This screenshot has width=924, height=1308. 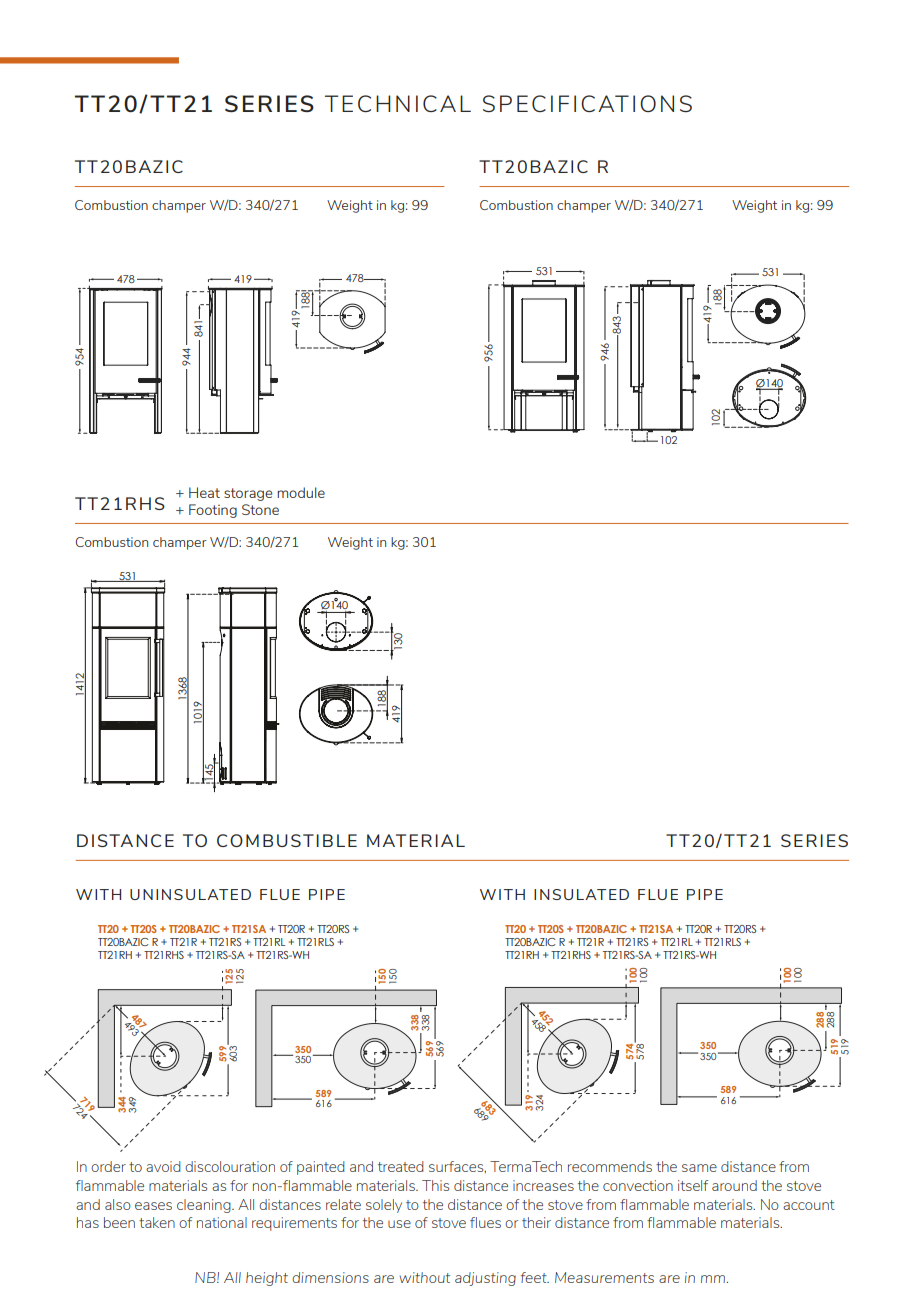 I want to click on SPECIFICATIONS, so click(x=587, y=103).
